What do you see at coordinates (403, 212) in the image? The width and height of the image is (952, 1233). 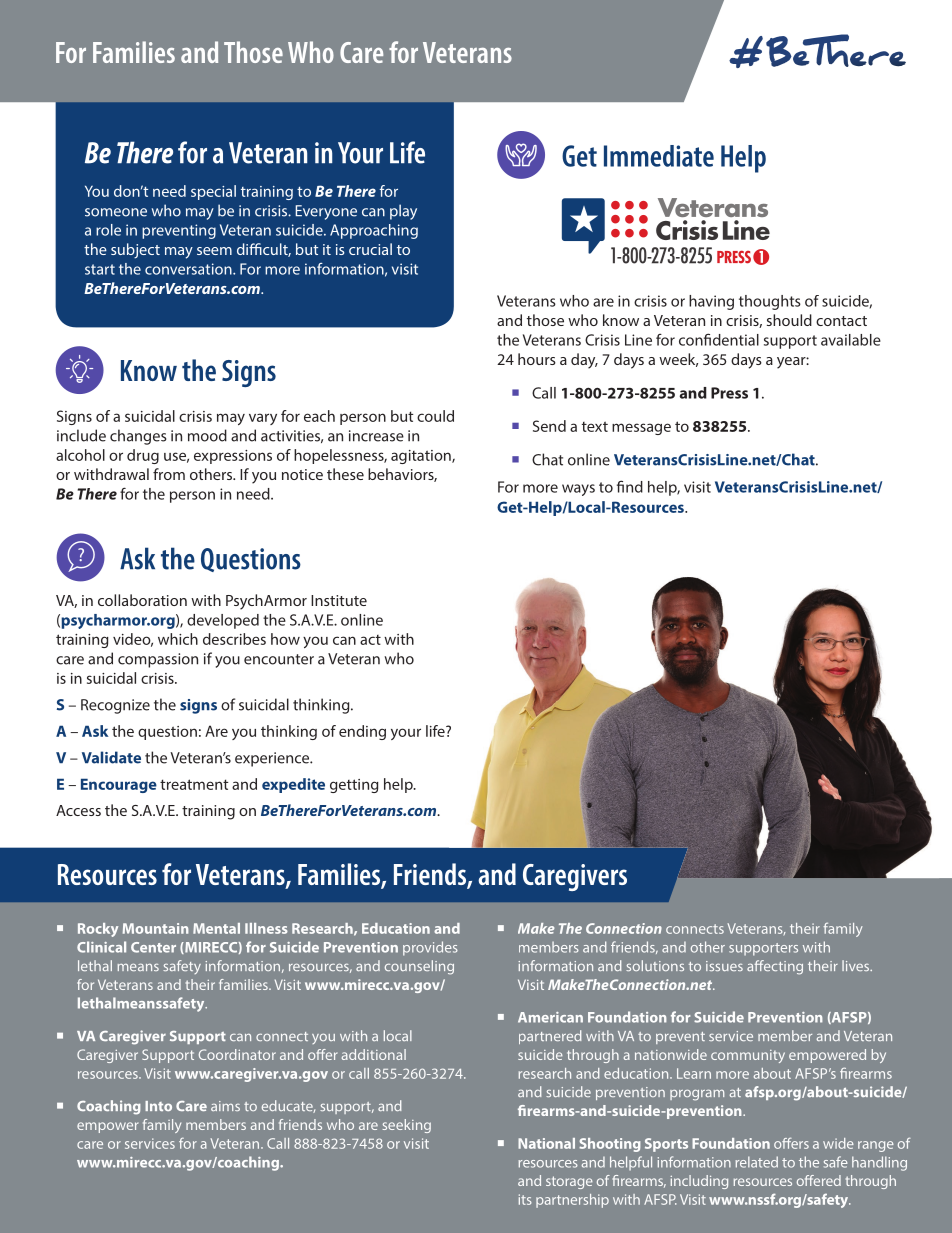 I see `play` at bounding box center [403, 212].
